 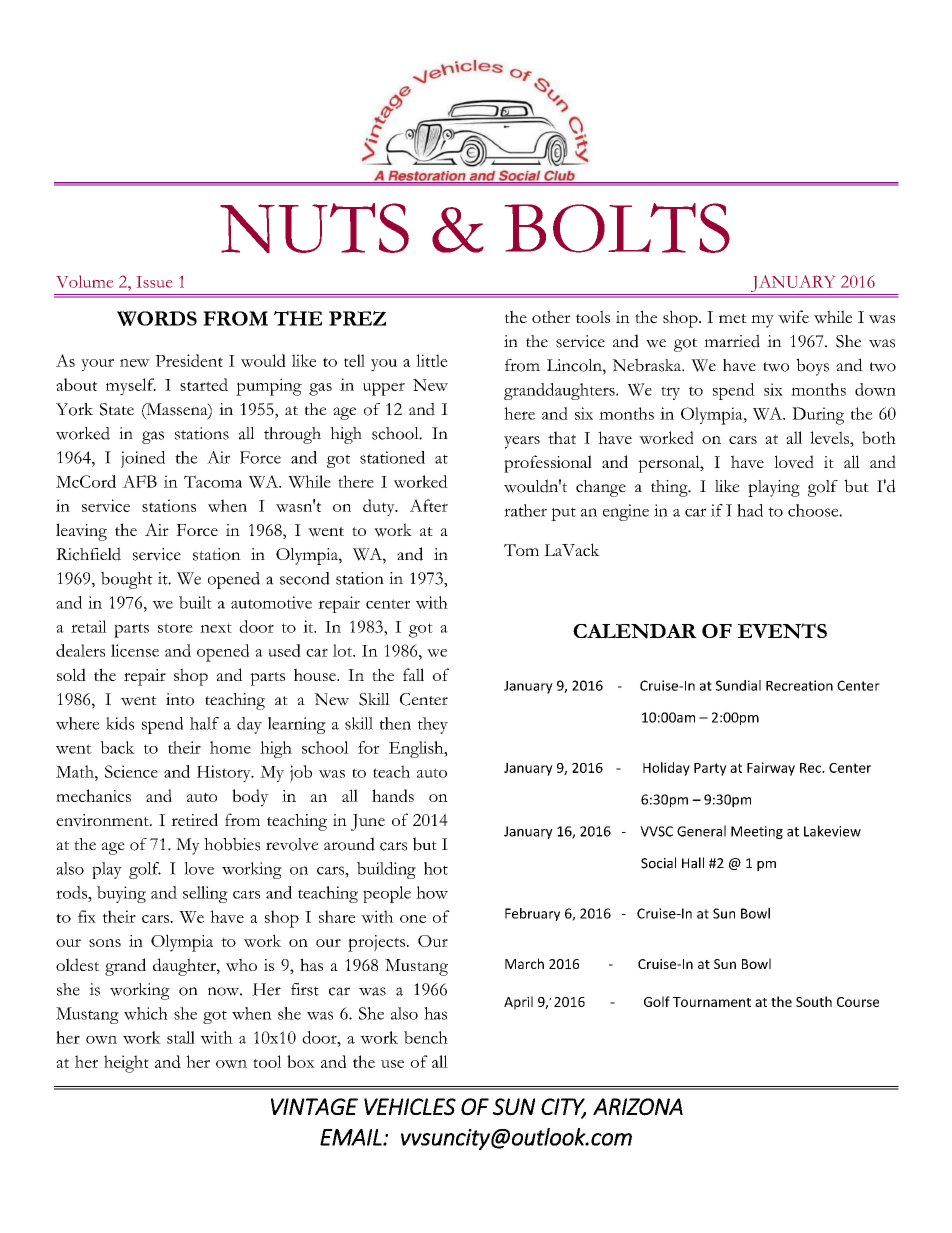 What do you see at coordinates (551, 316) in the screenshot?
I see `other` at bounding box center [551, 316].
